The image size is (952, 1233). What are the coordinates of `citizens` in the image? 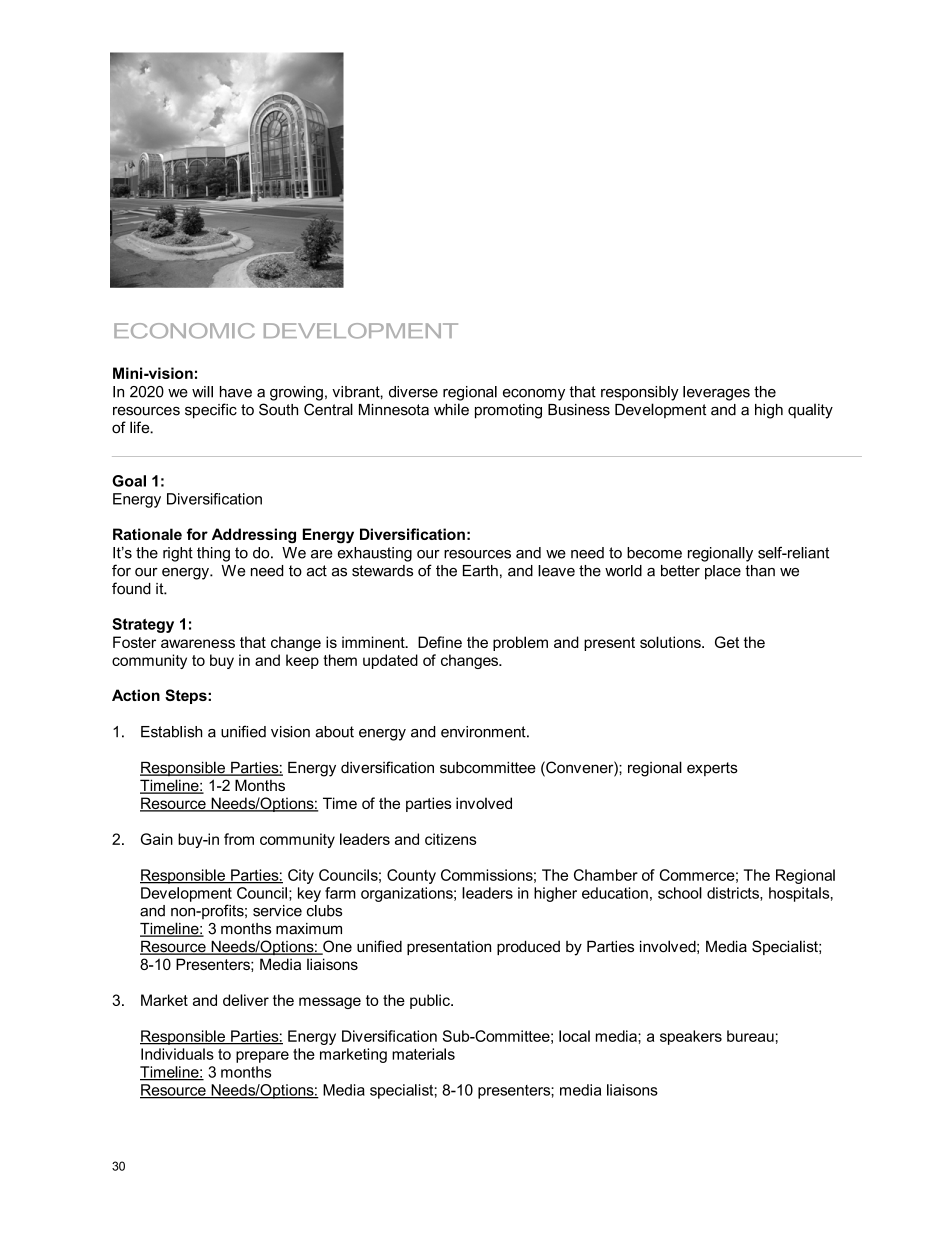 It's located at (451, 839).
